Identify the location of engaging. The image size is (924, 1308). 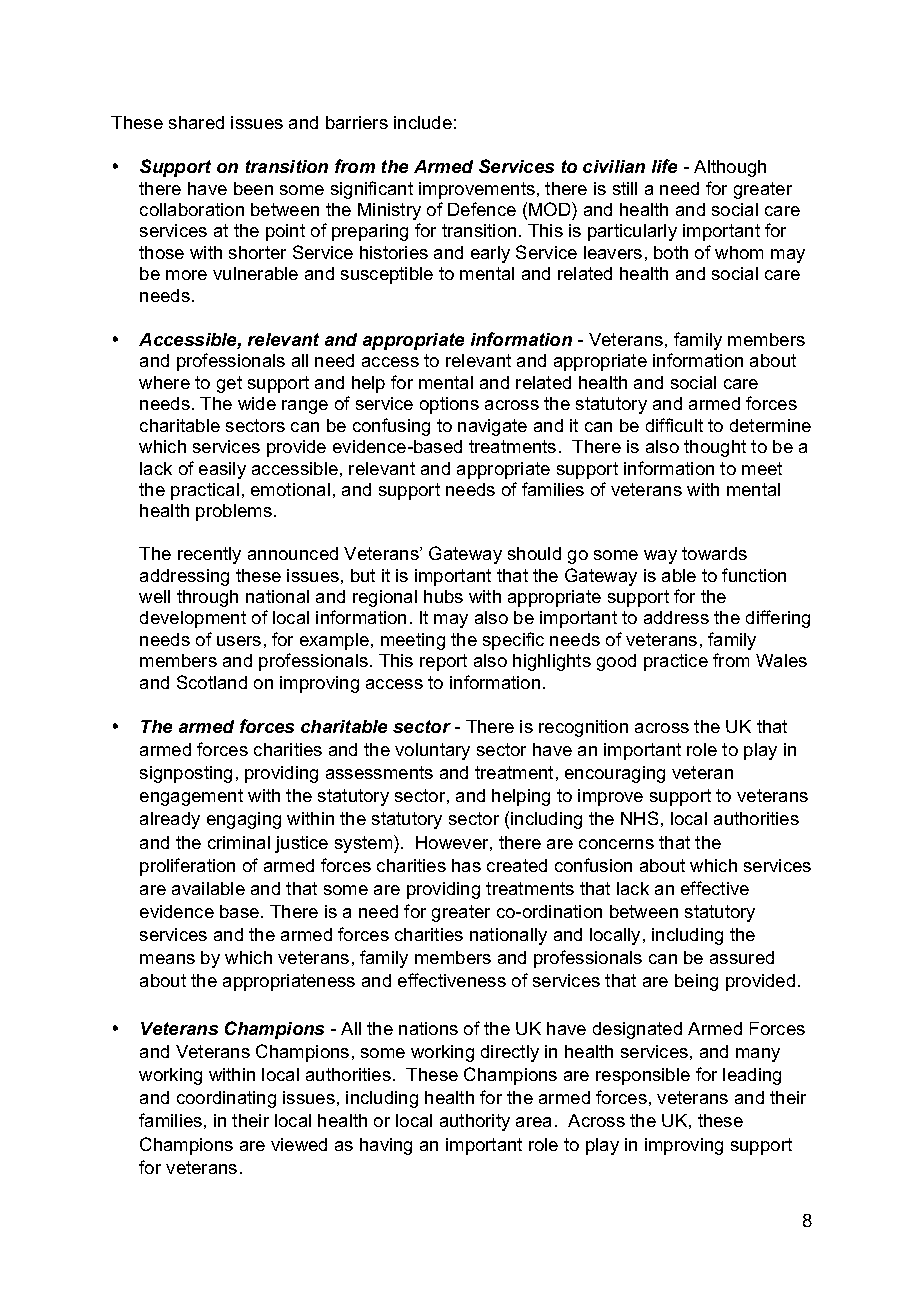
(244, 820).
